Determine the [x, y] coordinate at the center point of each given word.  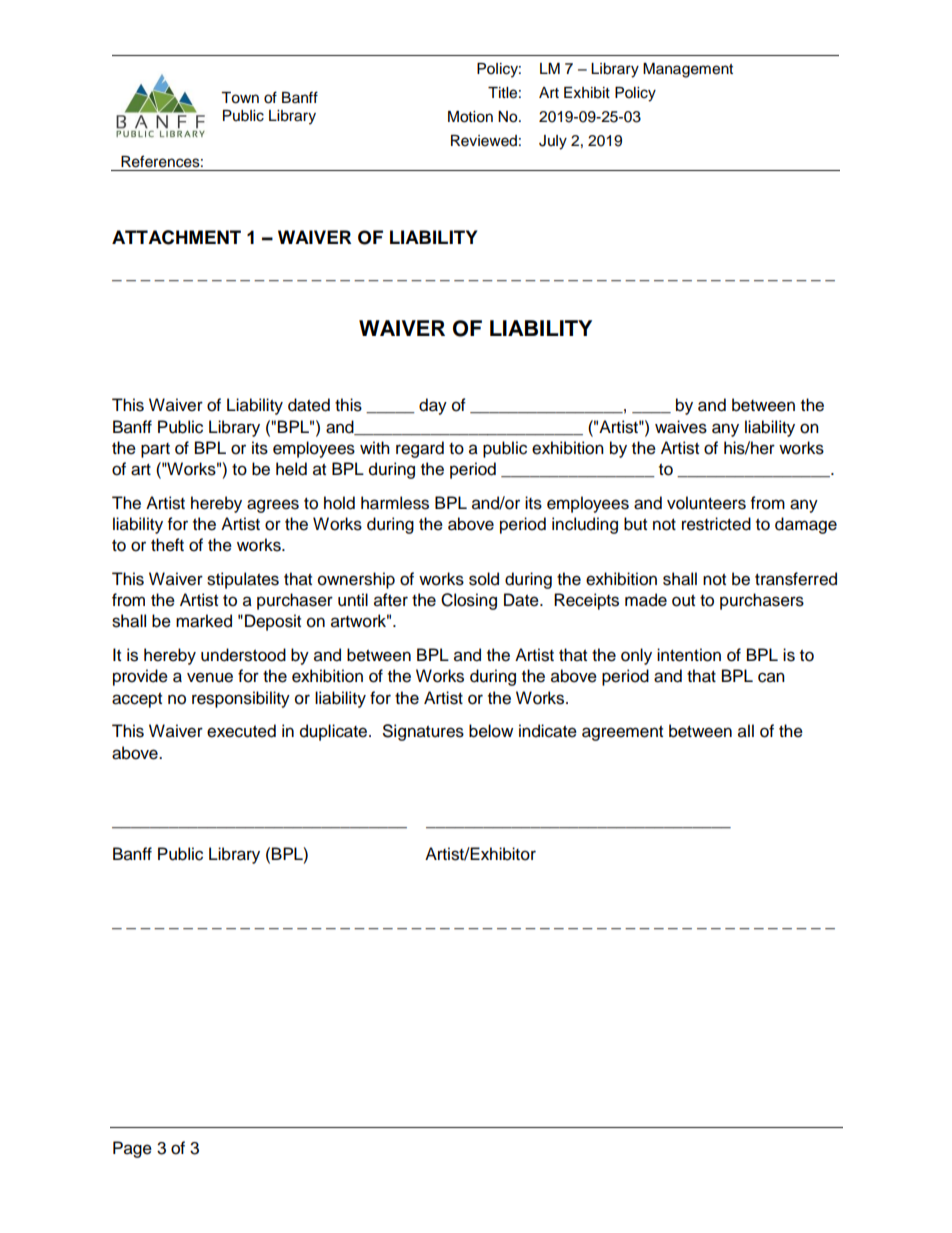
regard [420, 449]
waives [681, 427]
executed [241, 731]
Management [688, 70]
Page [132, 1149]
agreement [622, 733]
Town [240, 98]
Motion [470, 117]
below [491, 731]
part [155, 450]
